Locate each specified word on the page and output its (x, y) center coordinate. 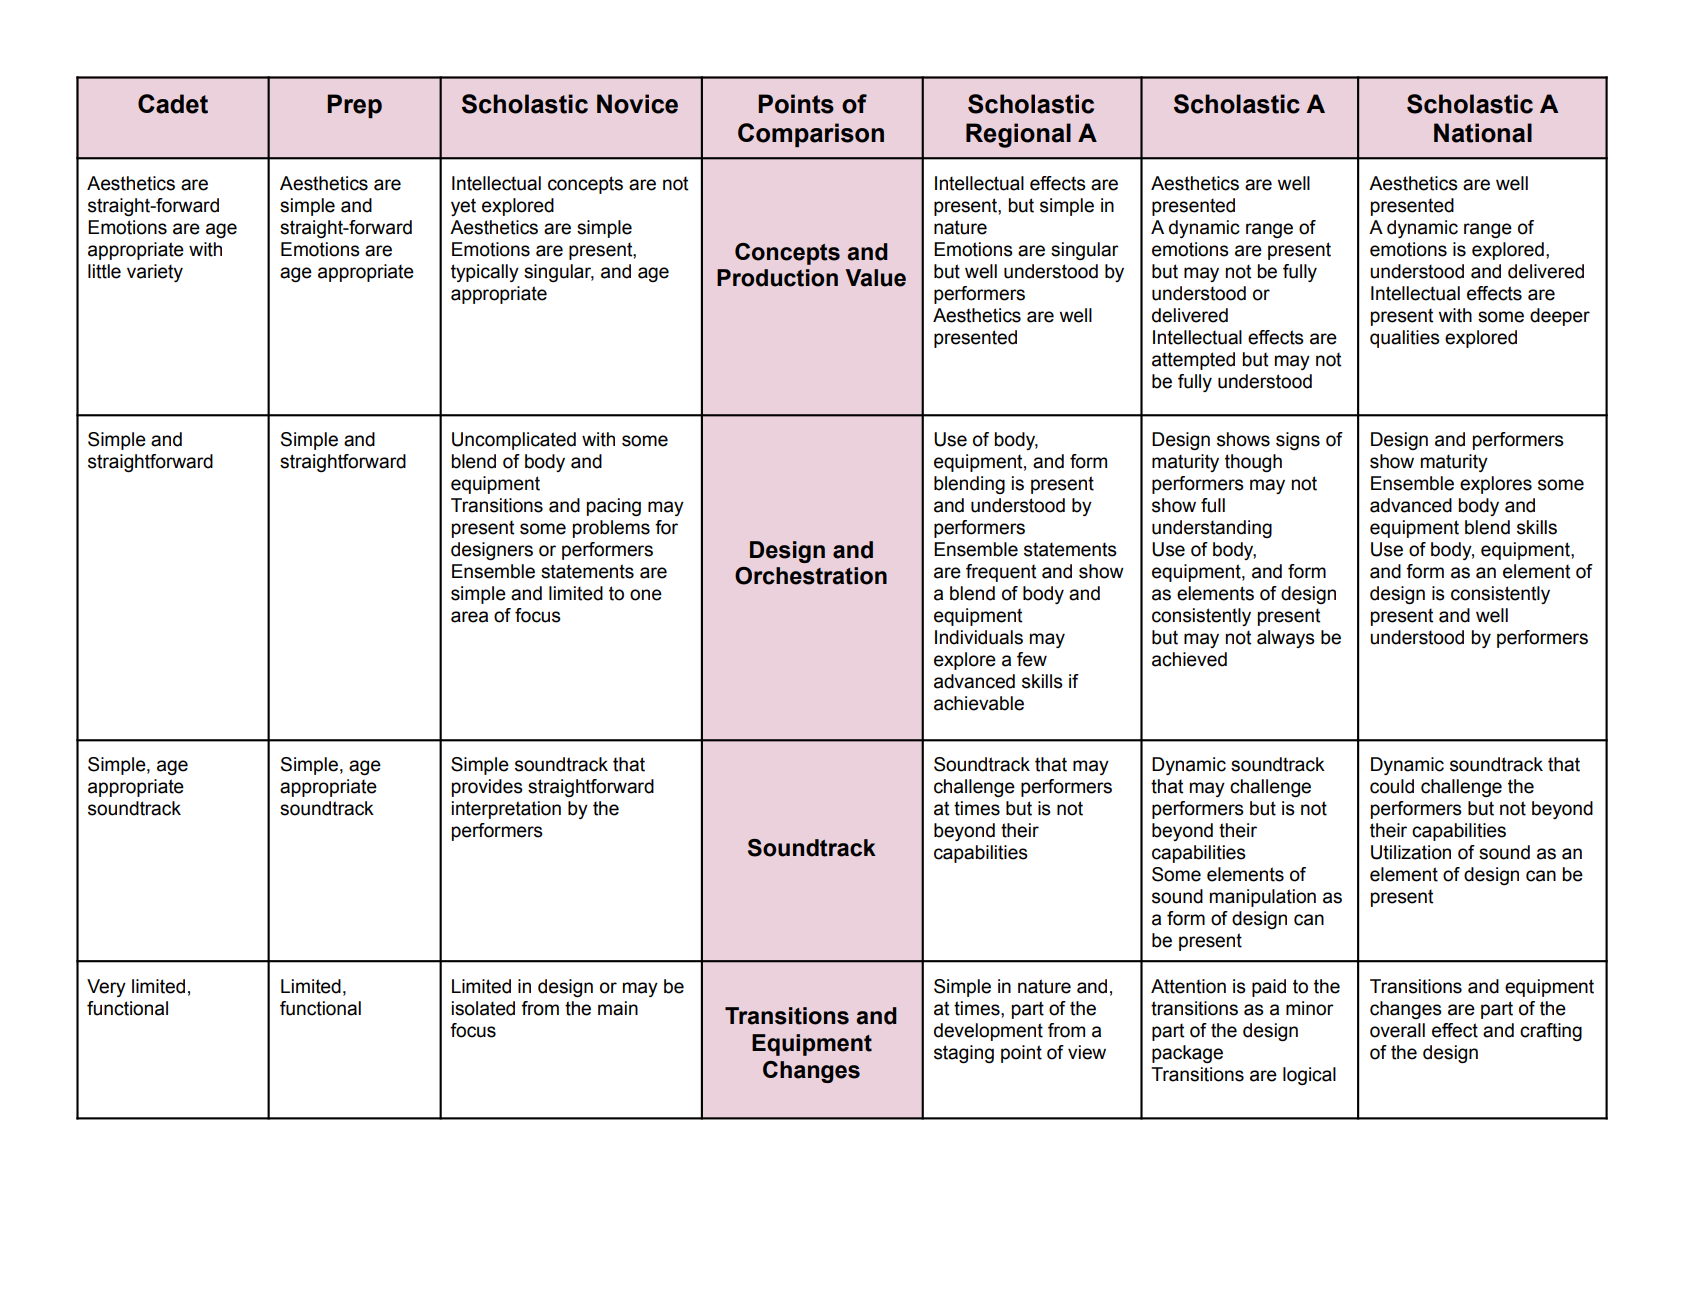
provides (487, 788)
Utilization (1411, 852)
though (1253, 463)
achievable (979, 703)
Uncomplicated (514, 441)
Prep (354, 106)
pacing (614, 507)
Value (875, 278)
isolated (483, 1008)
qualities (1405, 339)
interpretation (506, 810)
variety (155, 273)
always (1286, 639)
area (469, 617)
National (1483, 133)
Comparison (811, 135)
